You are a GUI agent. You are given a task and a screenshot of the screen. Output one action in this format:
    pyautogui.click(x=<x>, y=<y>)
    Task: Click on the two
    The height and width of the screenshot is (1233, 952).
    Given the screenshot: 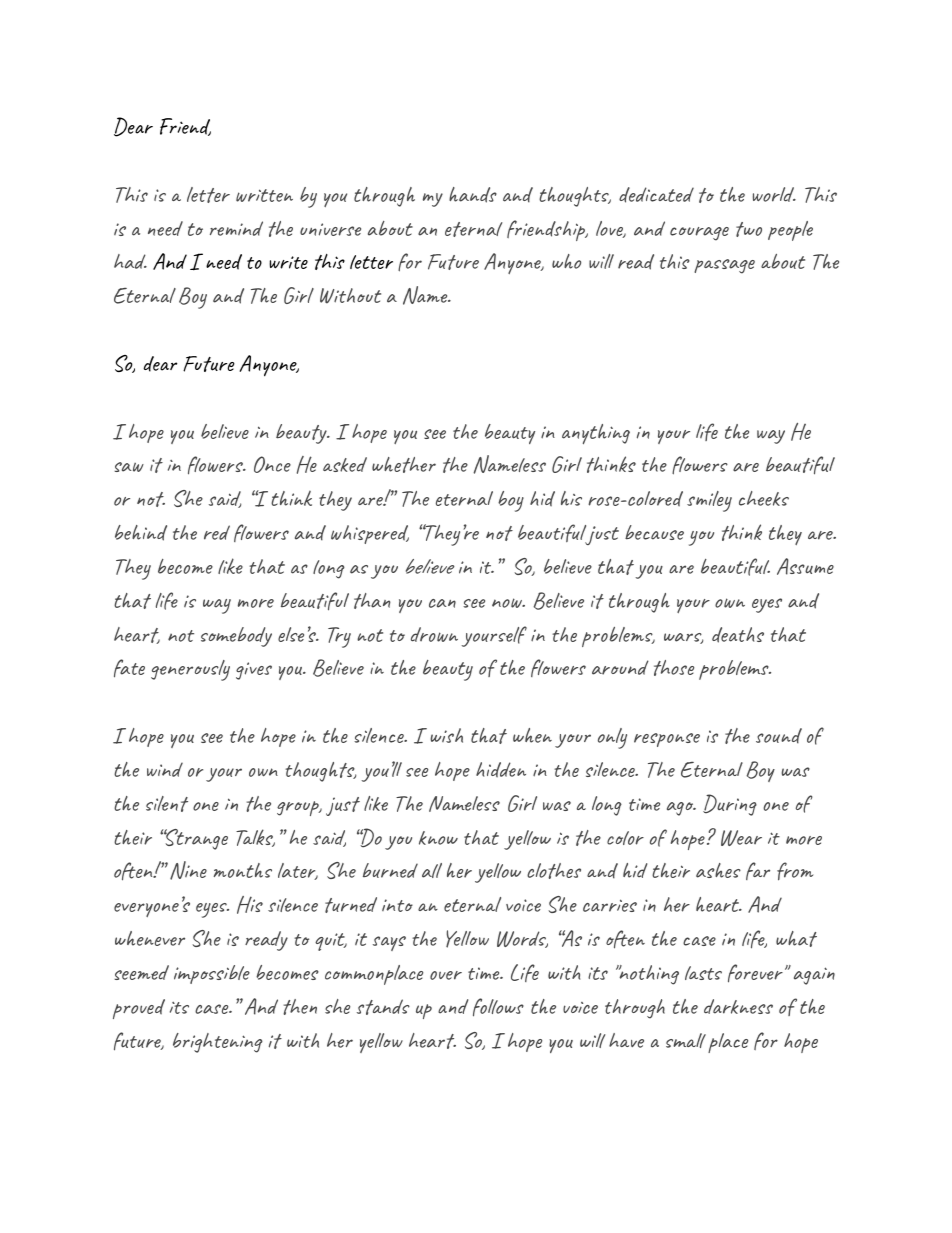 What is the action you would take?
    pyautogui.click(x=749, y=229)
